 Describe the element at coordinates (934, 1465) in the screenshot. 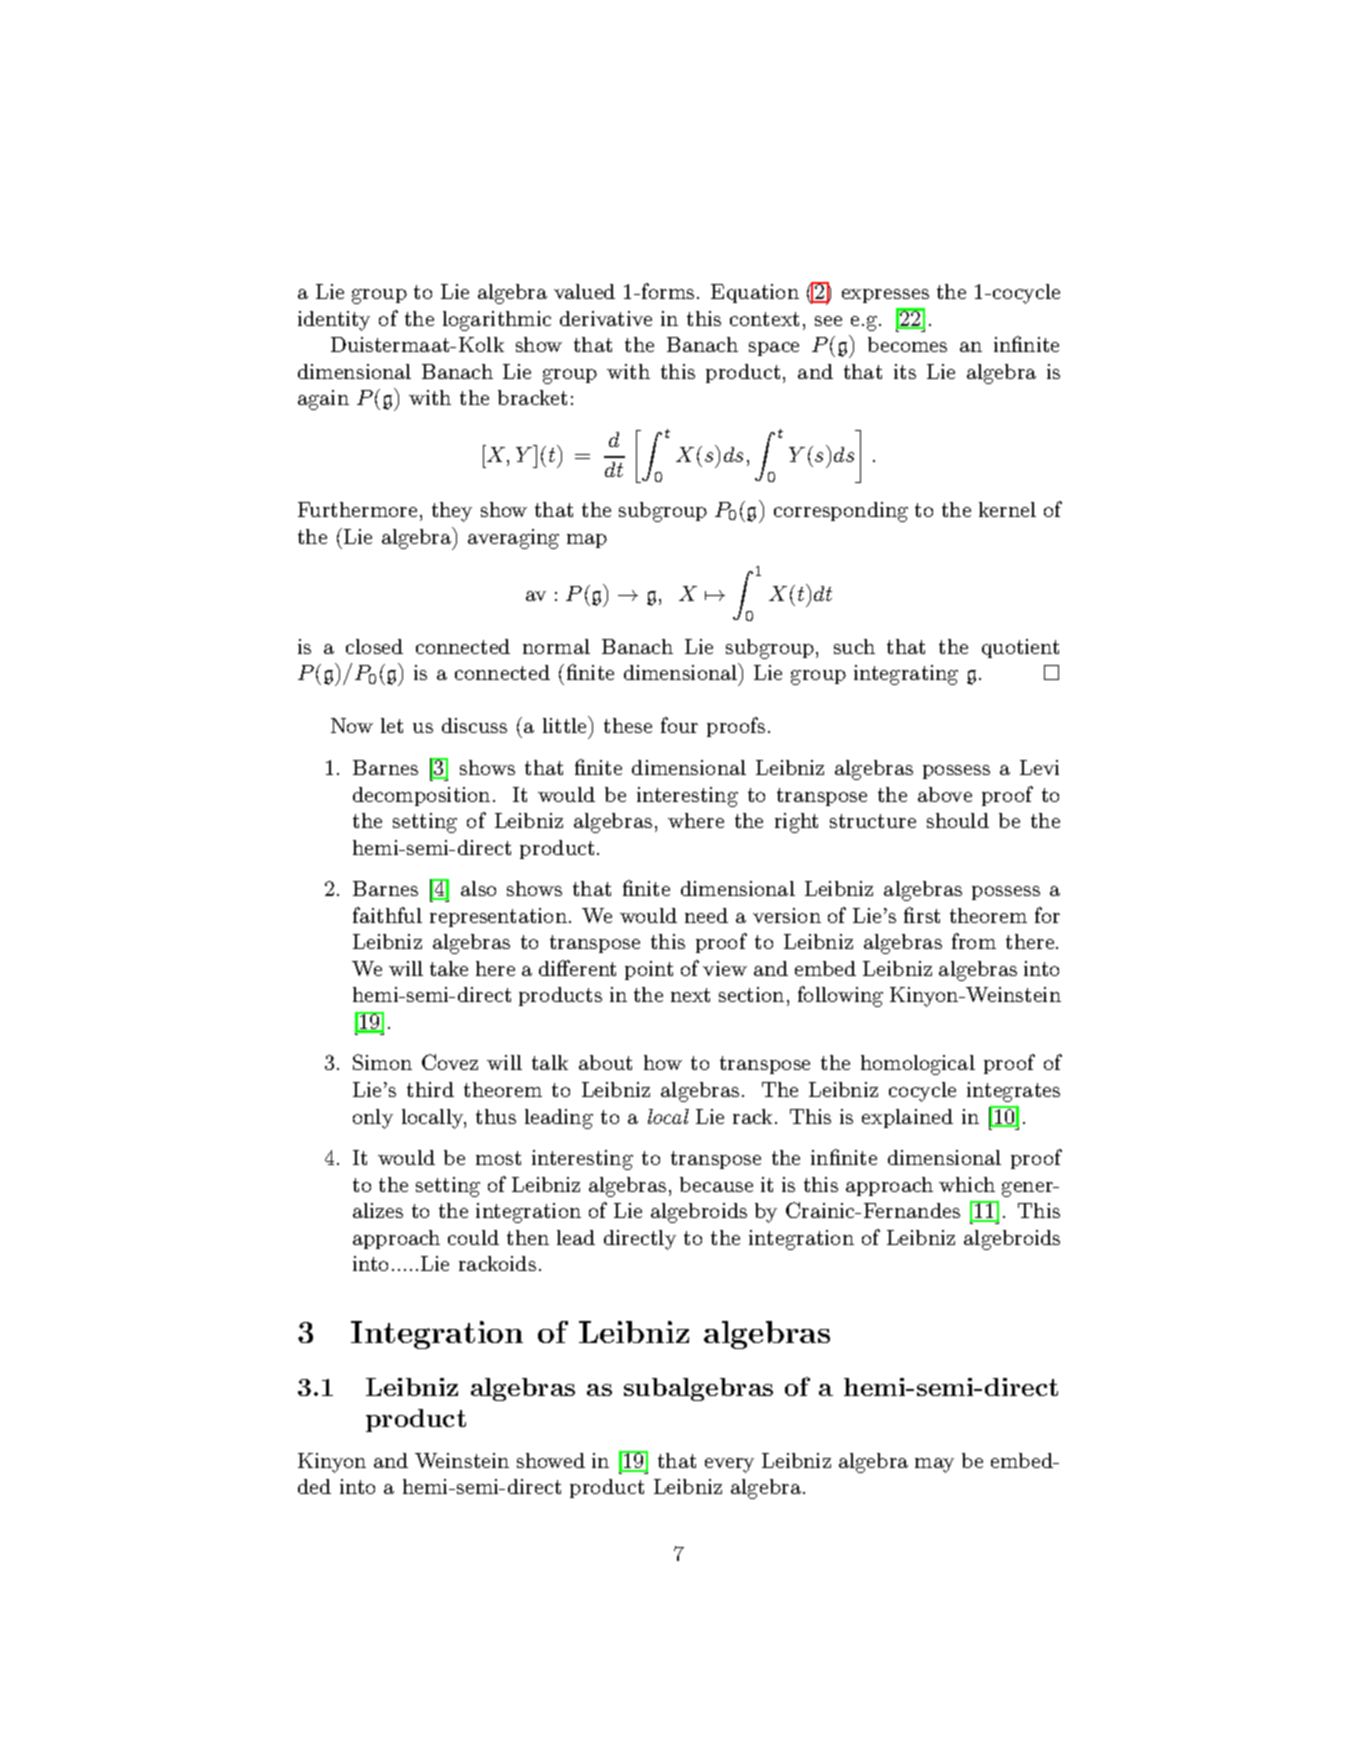

I see `may` at that location.
